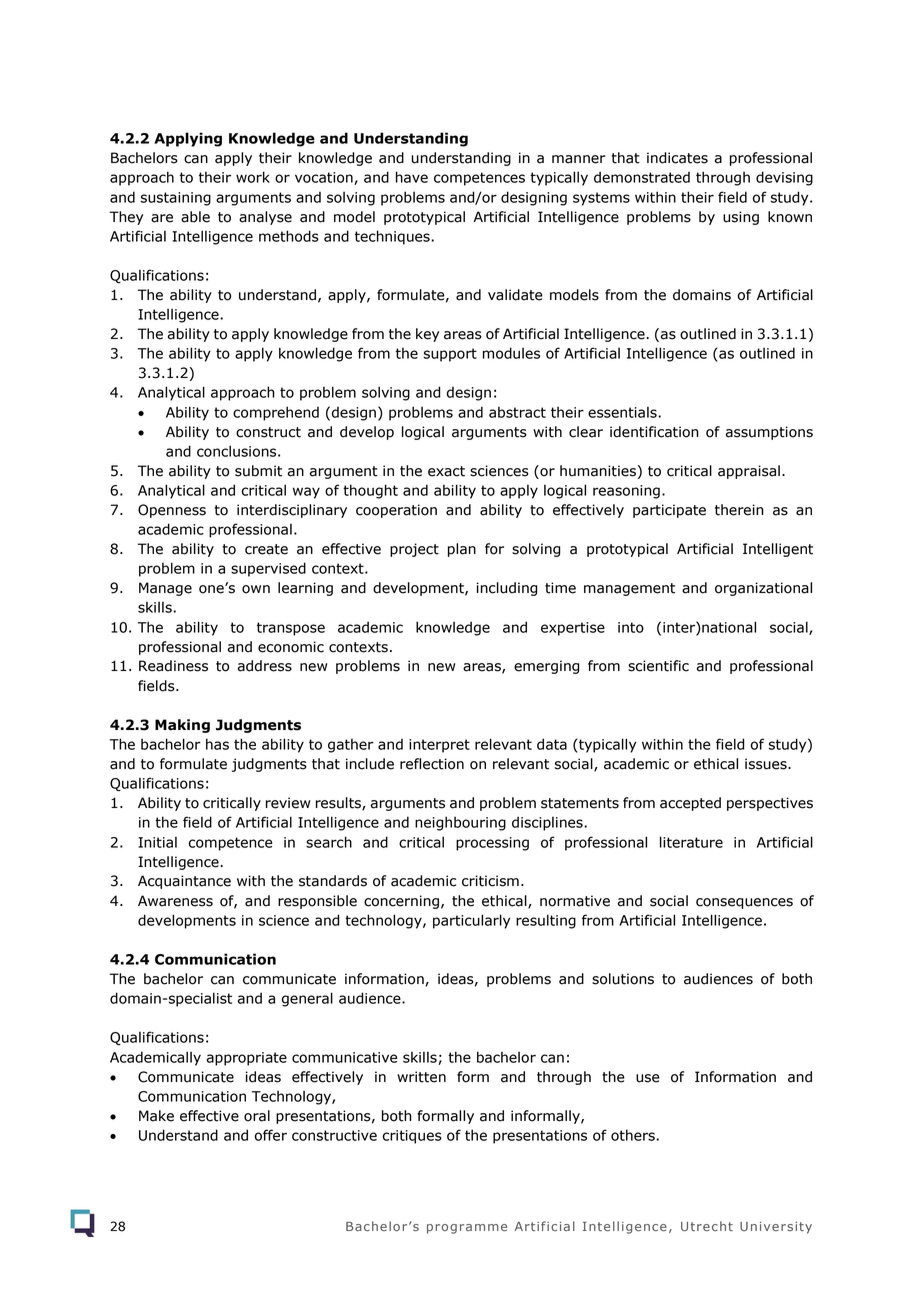 Image resolution: width=924 pixels, height=1308 pixels. What do you see at coordinates (658, 666) in the screenshot?
I see `scientific` at bounding box center [658, 666].
